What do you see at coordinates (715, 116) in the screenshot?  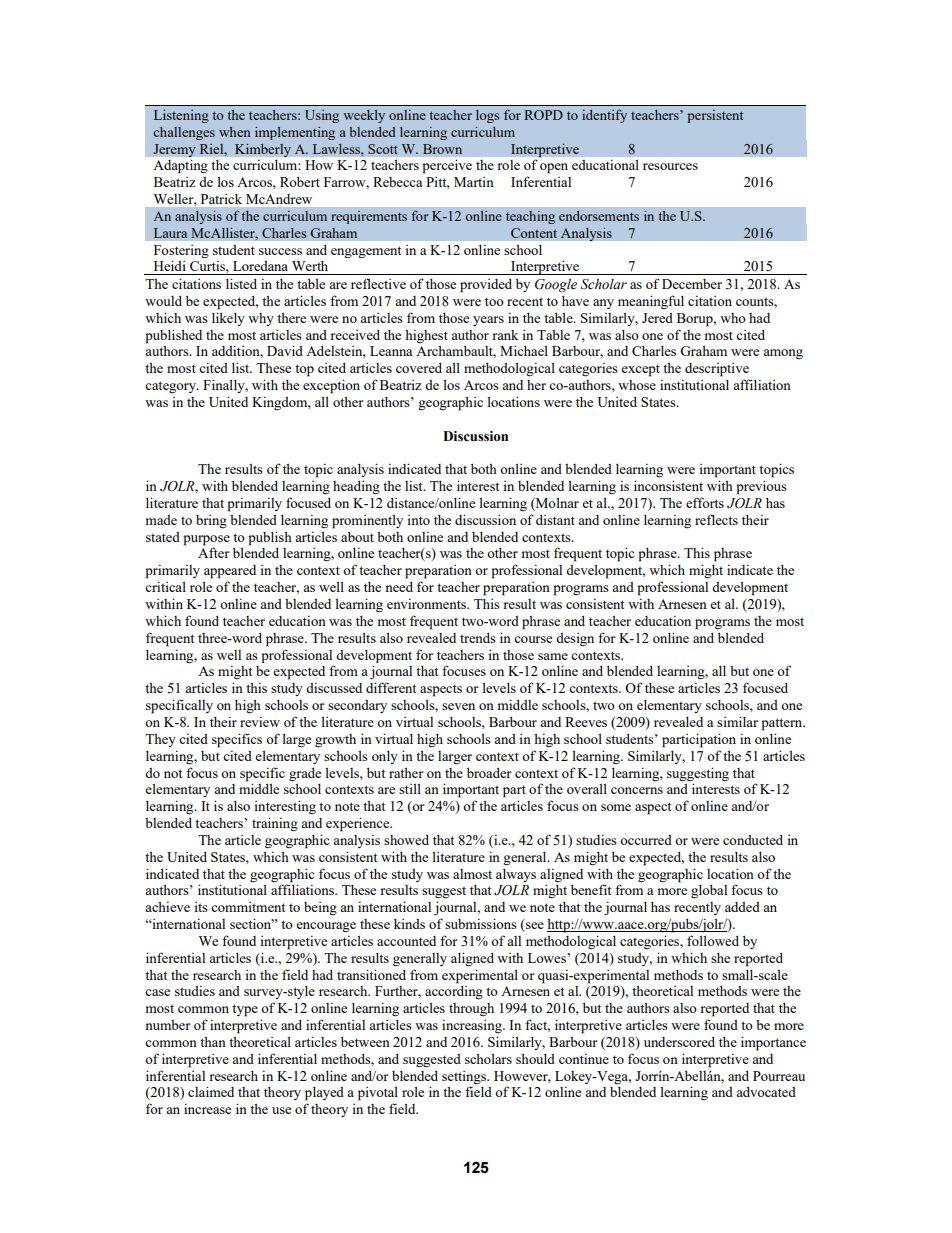 I see `persistent` at bounding box center [715, 116].
